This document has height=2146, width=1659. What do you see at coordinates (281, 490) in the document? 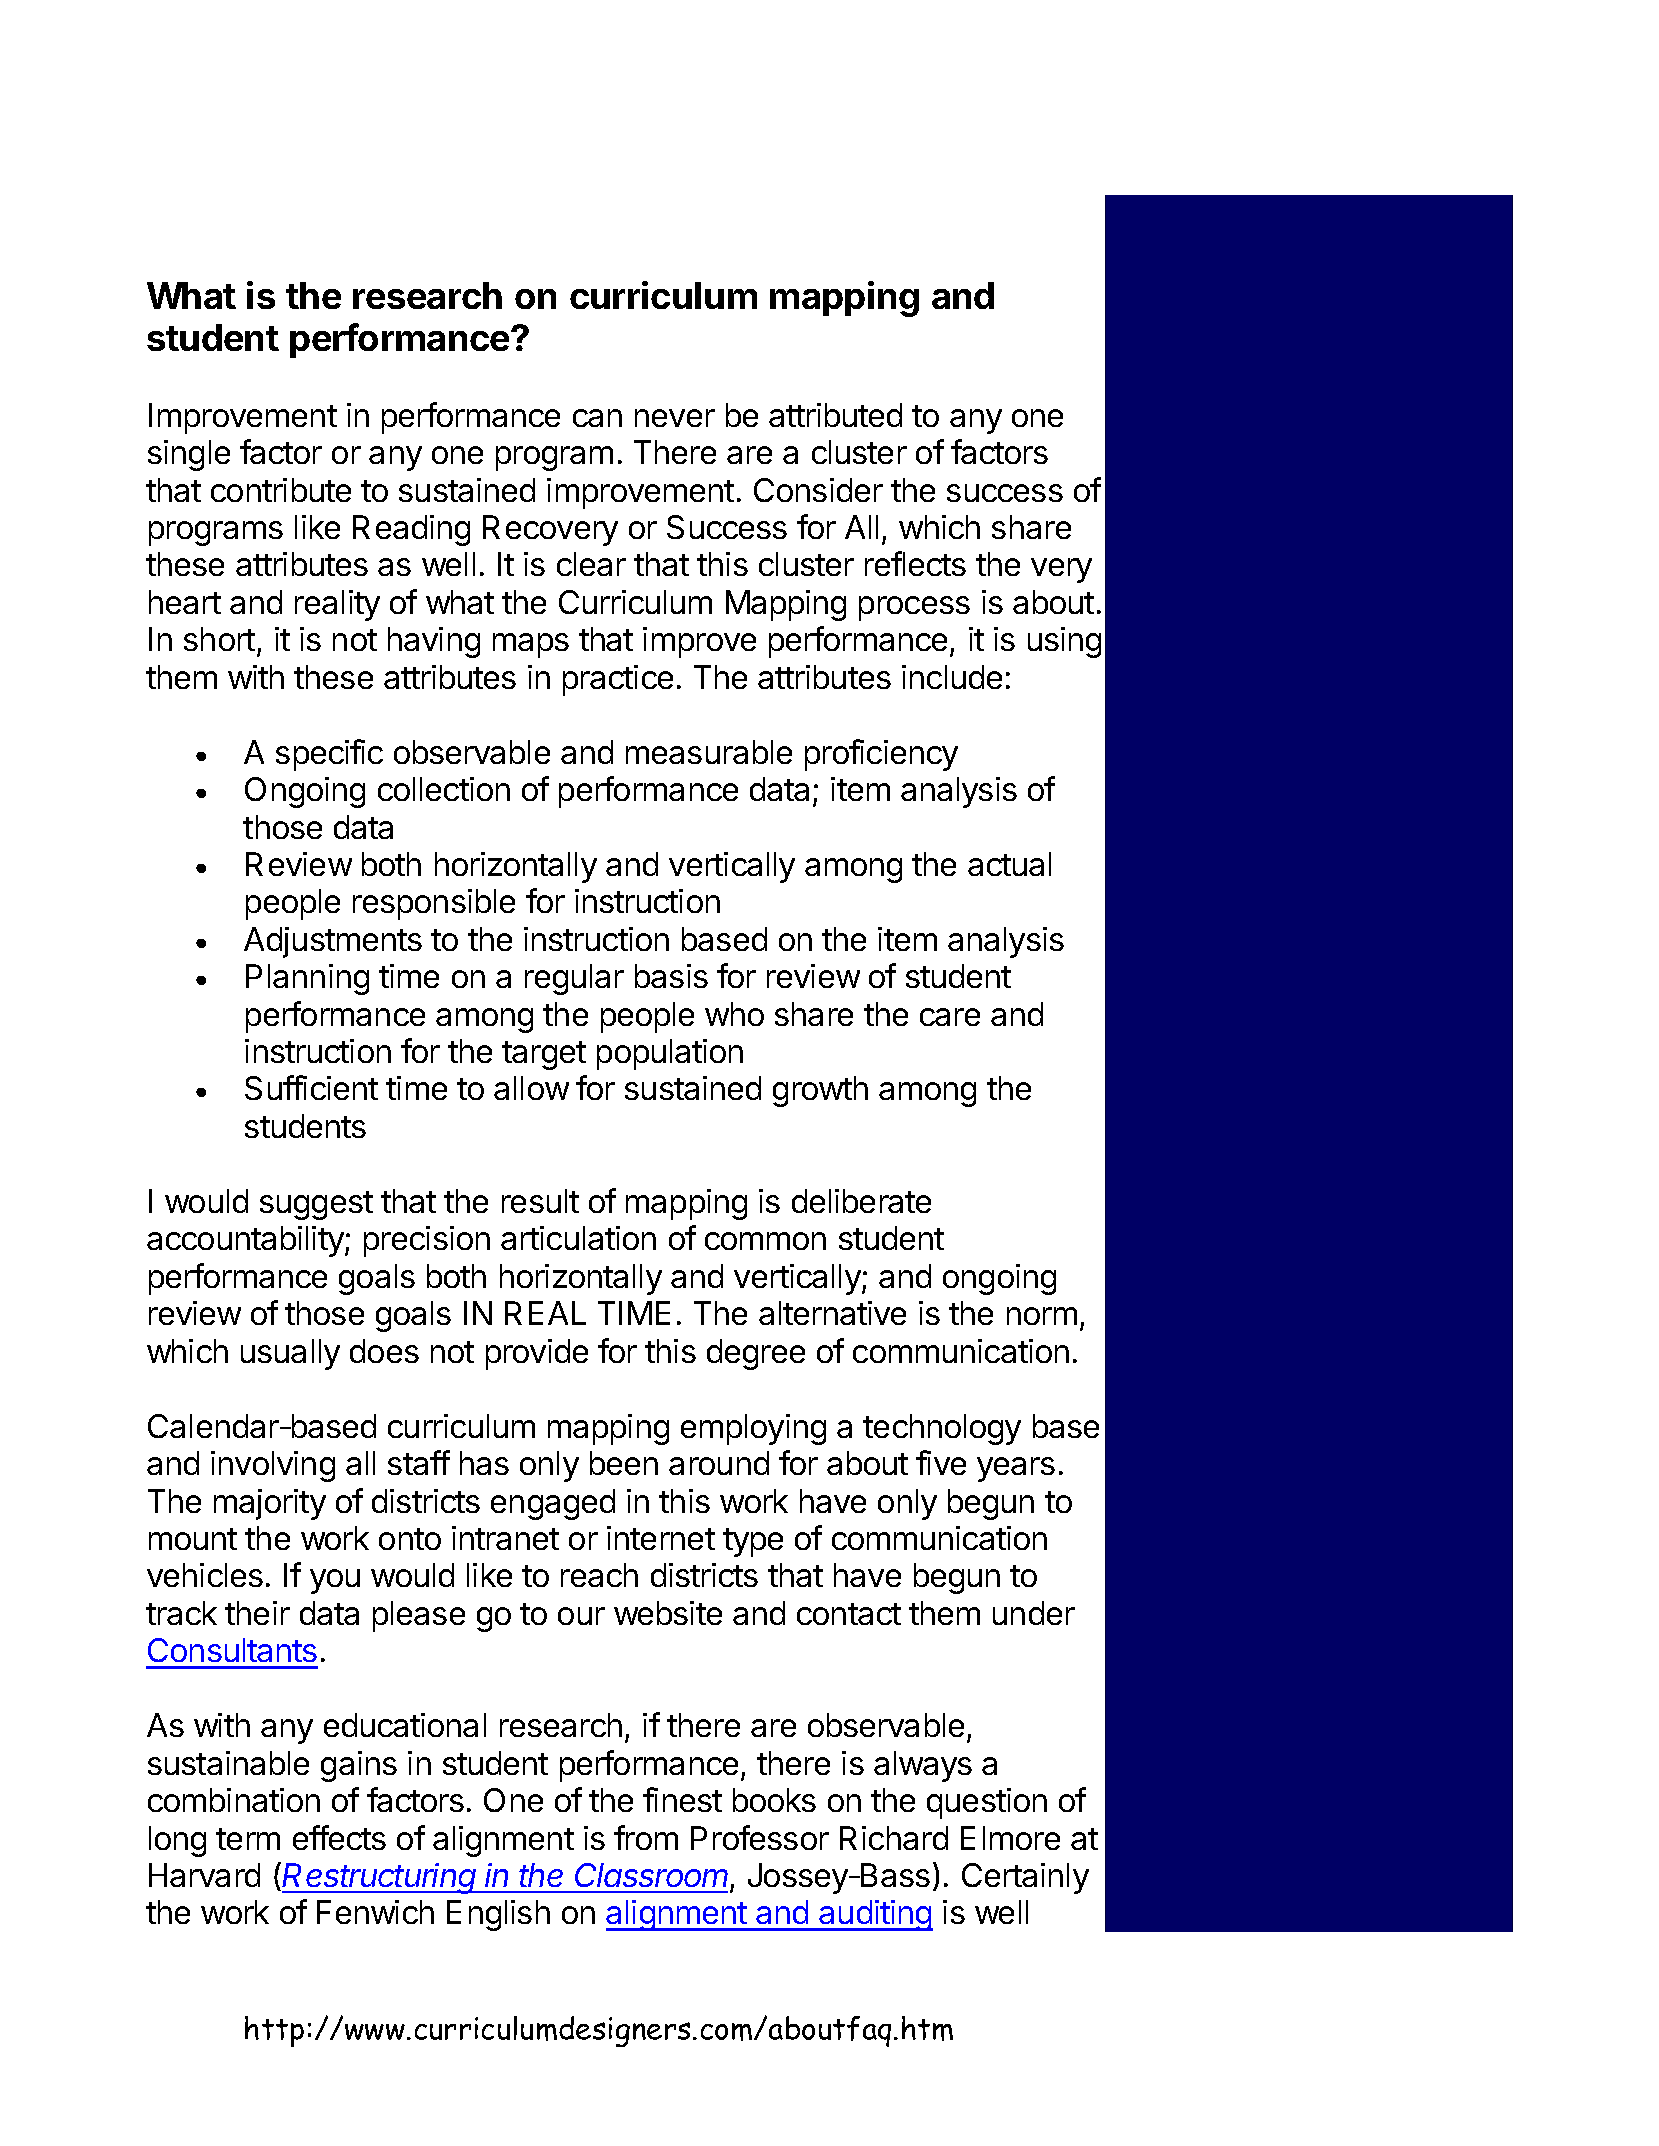
I see `contribute` at bounding box center [281, 490].
